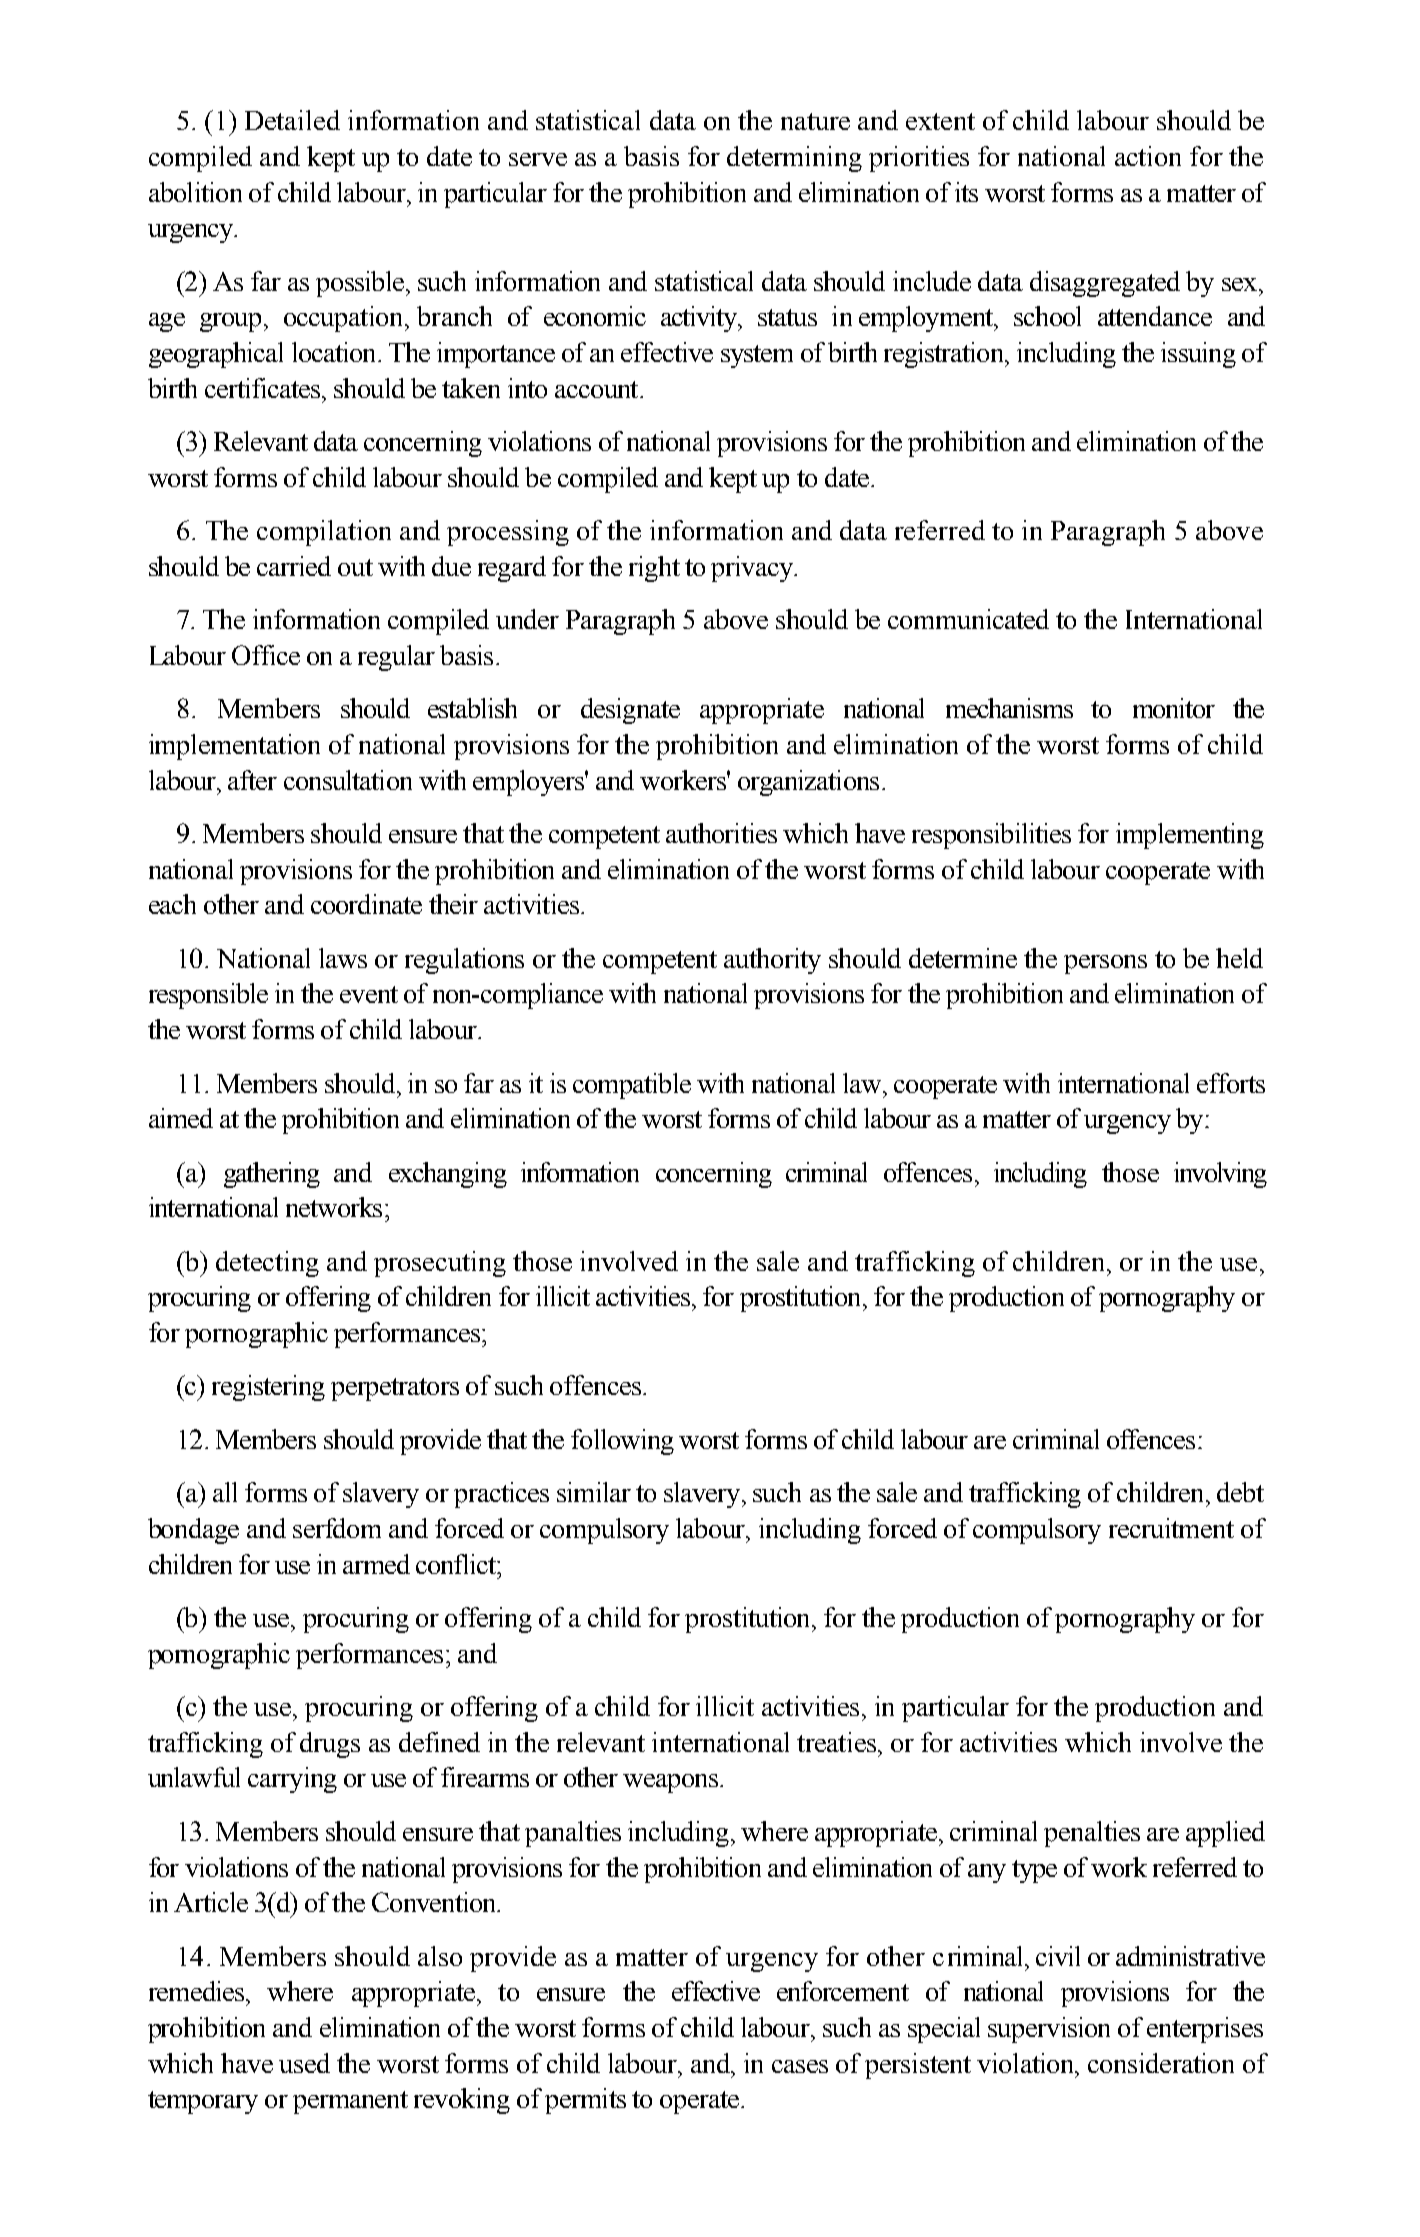  What do you see at coordinates (292, 120) in the screenshot?
I see `Detailed` at bounding box center [292, 120].
